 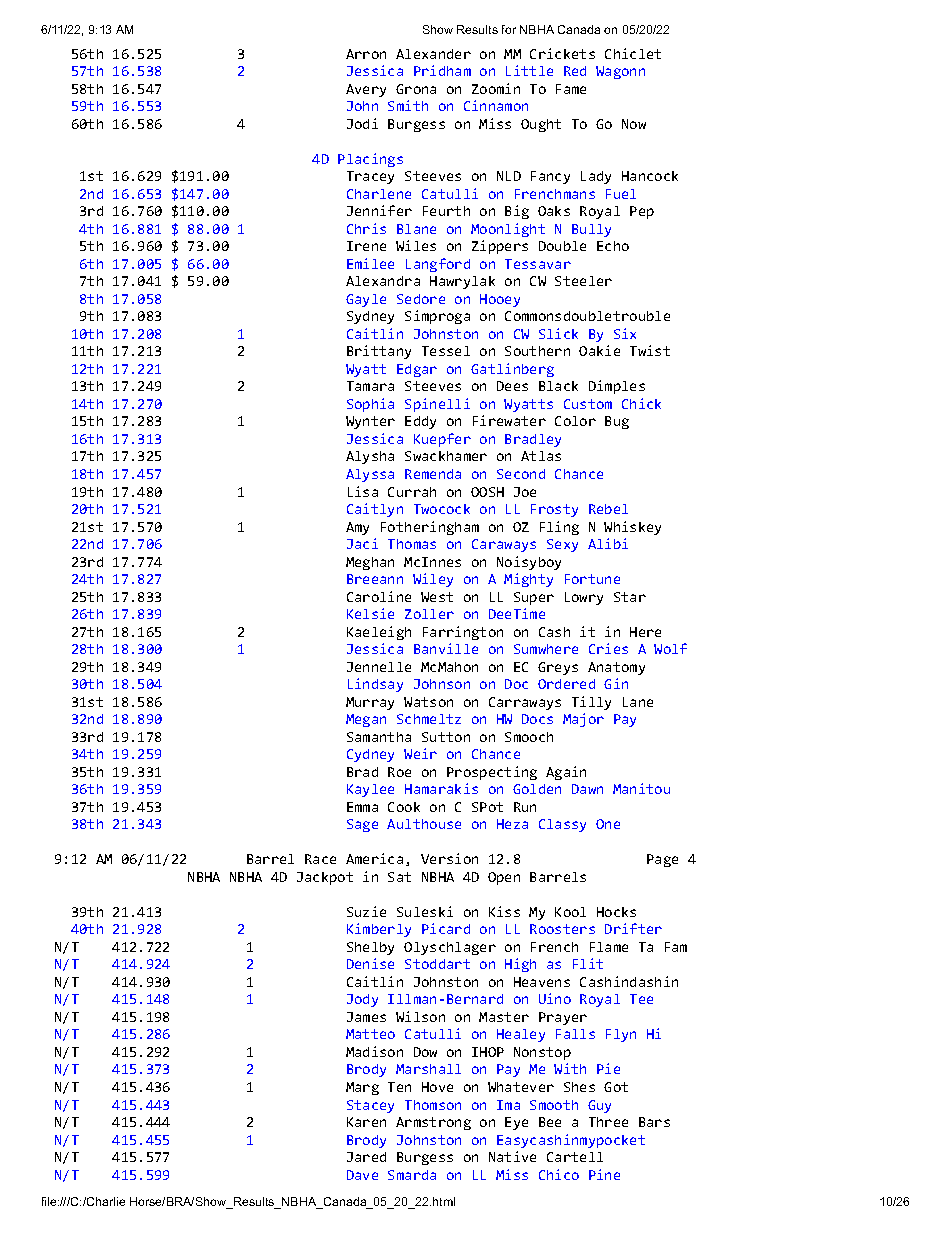 What do you see at coordinates (366, 1157) in the screenshot?
I see `Jared` at bounding box center [366, 1157].
